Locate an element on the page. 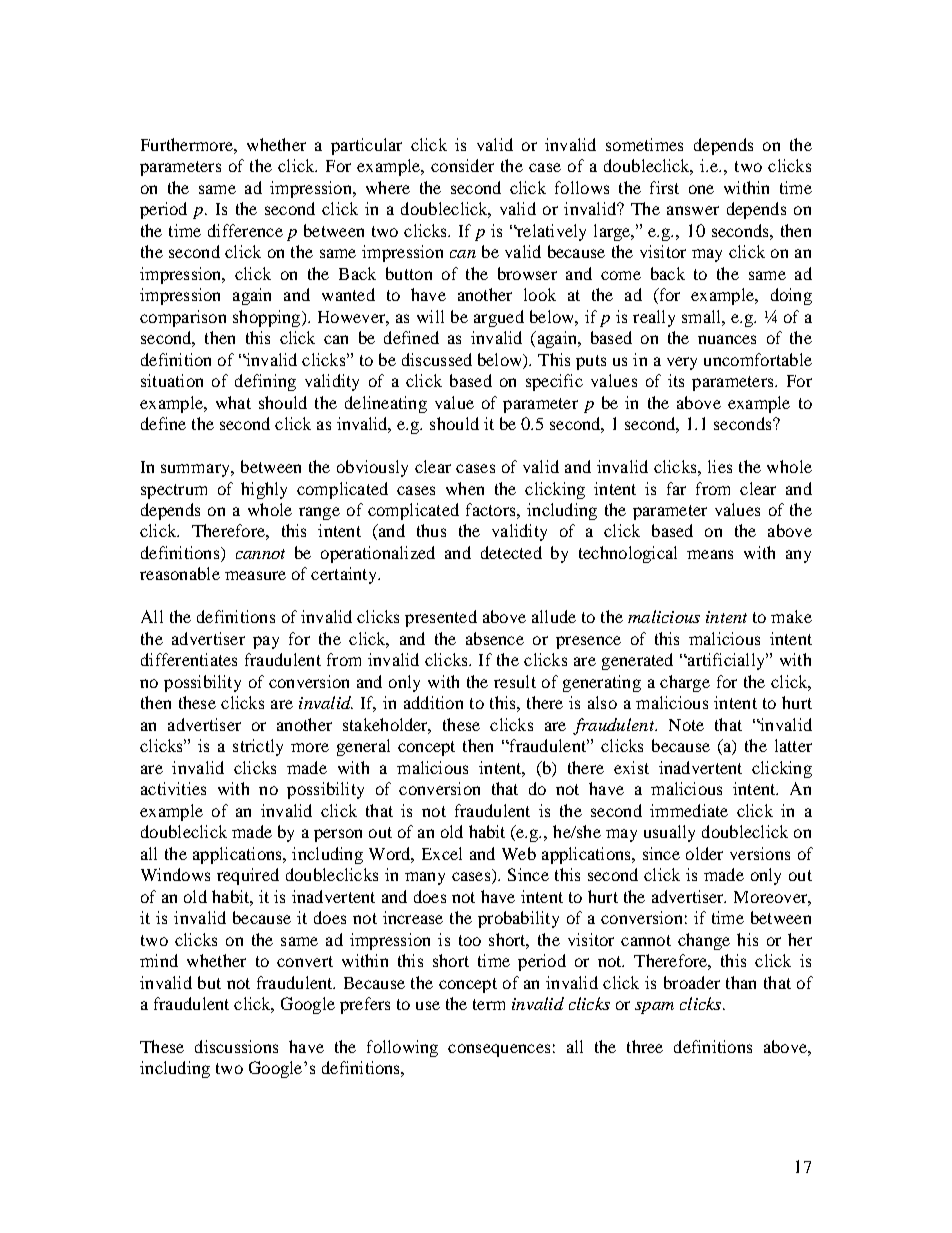 The image size is (952, 1233). measure is located at coordinates (255, 575).
